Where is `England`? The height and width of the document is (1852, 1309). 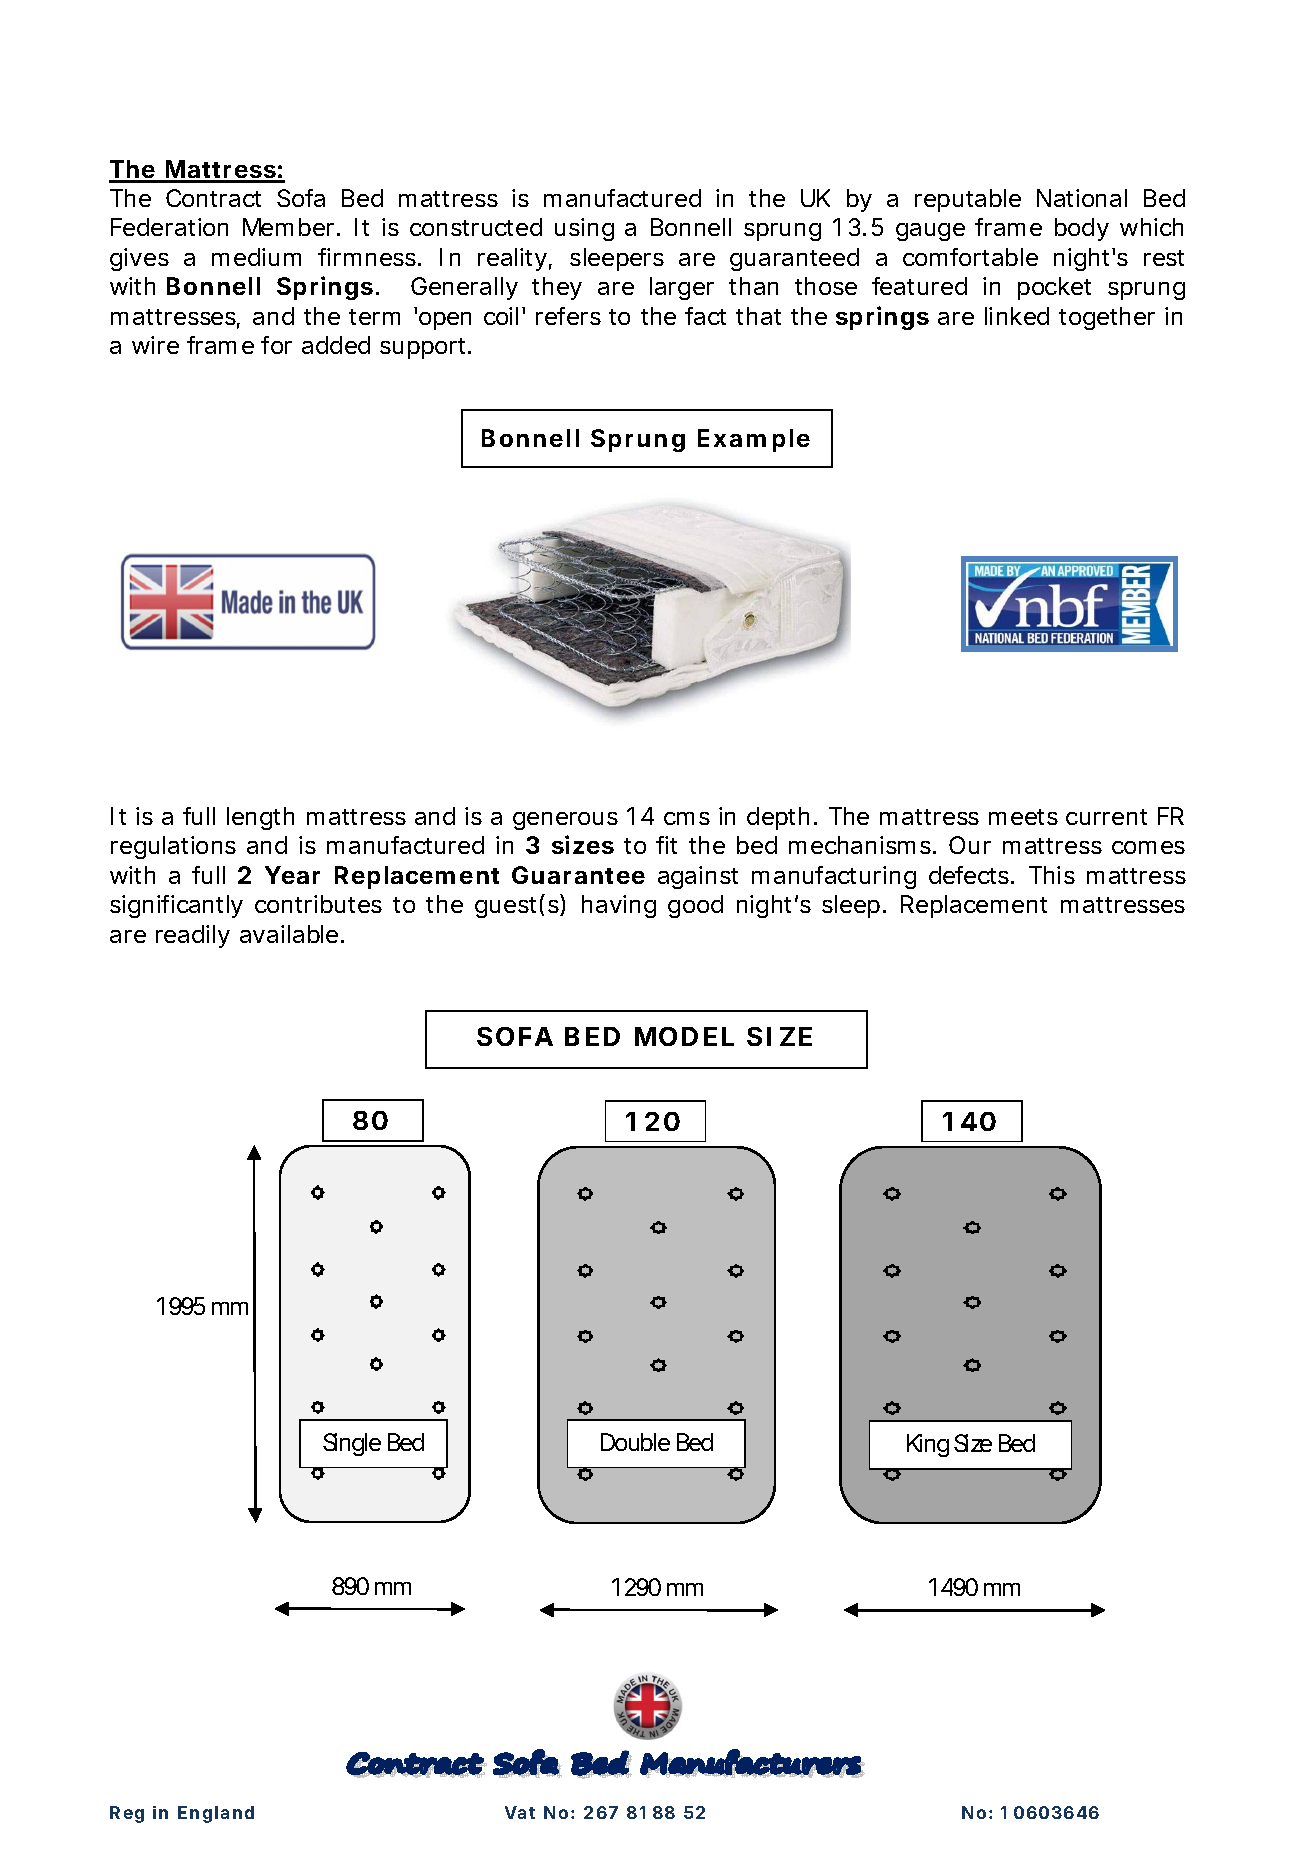 England is located at coordinates (216, 1814).
